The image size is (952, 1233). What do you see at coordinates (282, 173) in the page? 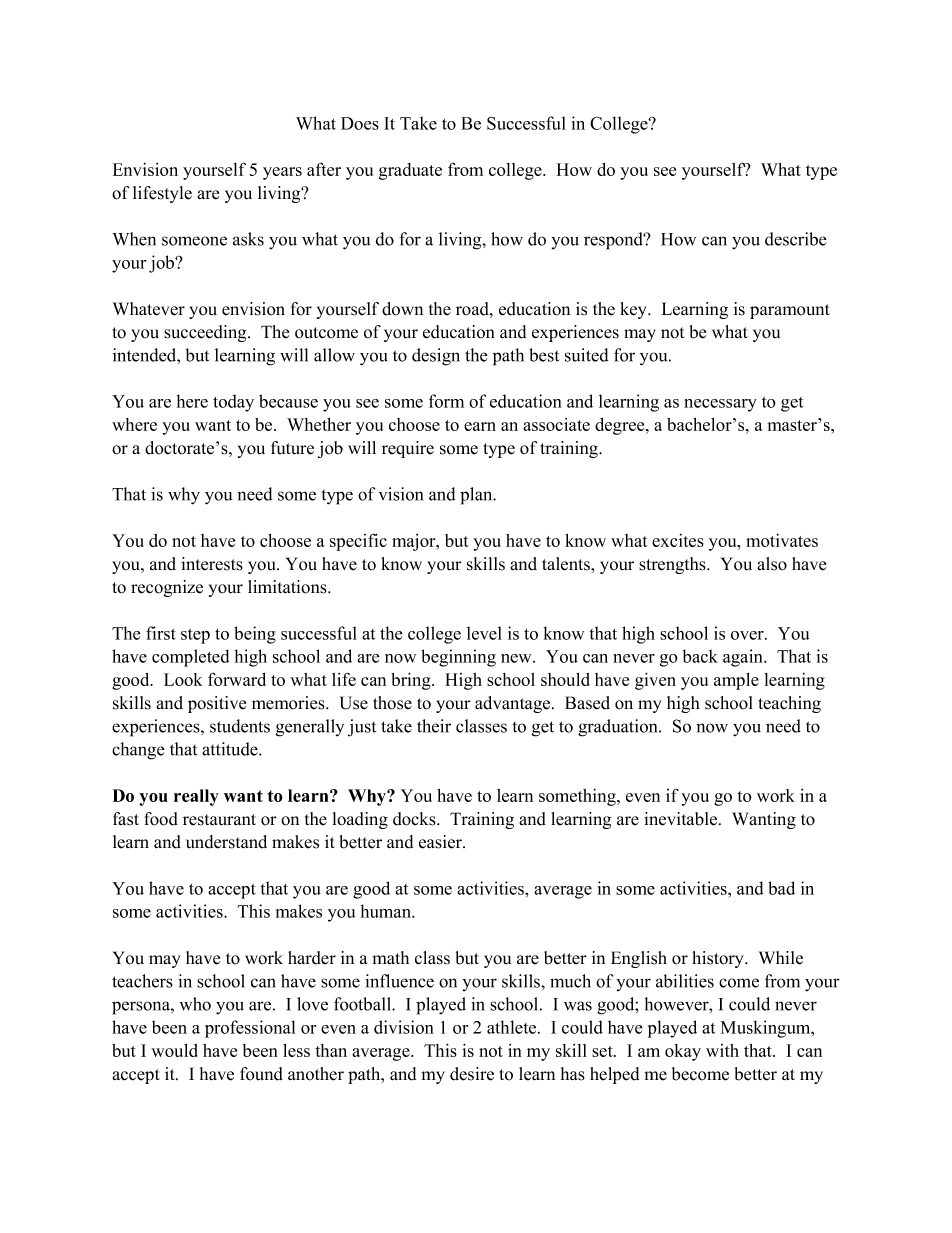
I see `years` at bounding box center [282, 173].
